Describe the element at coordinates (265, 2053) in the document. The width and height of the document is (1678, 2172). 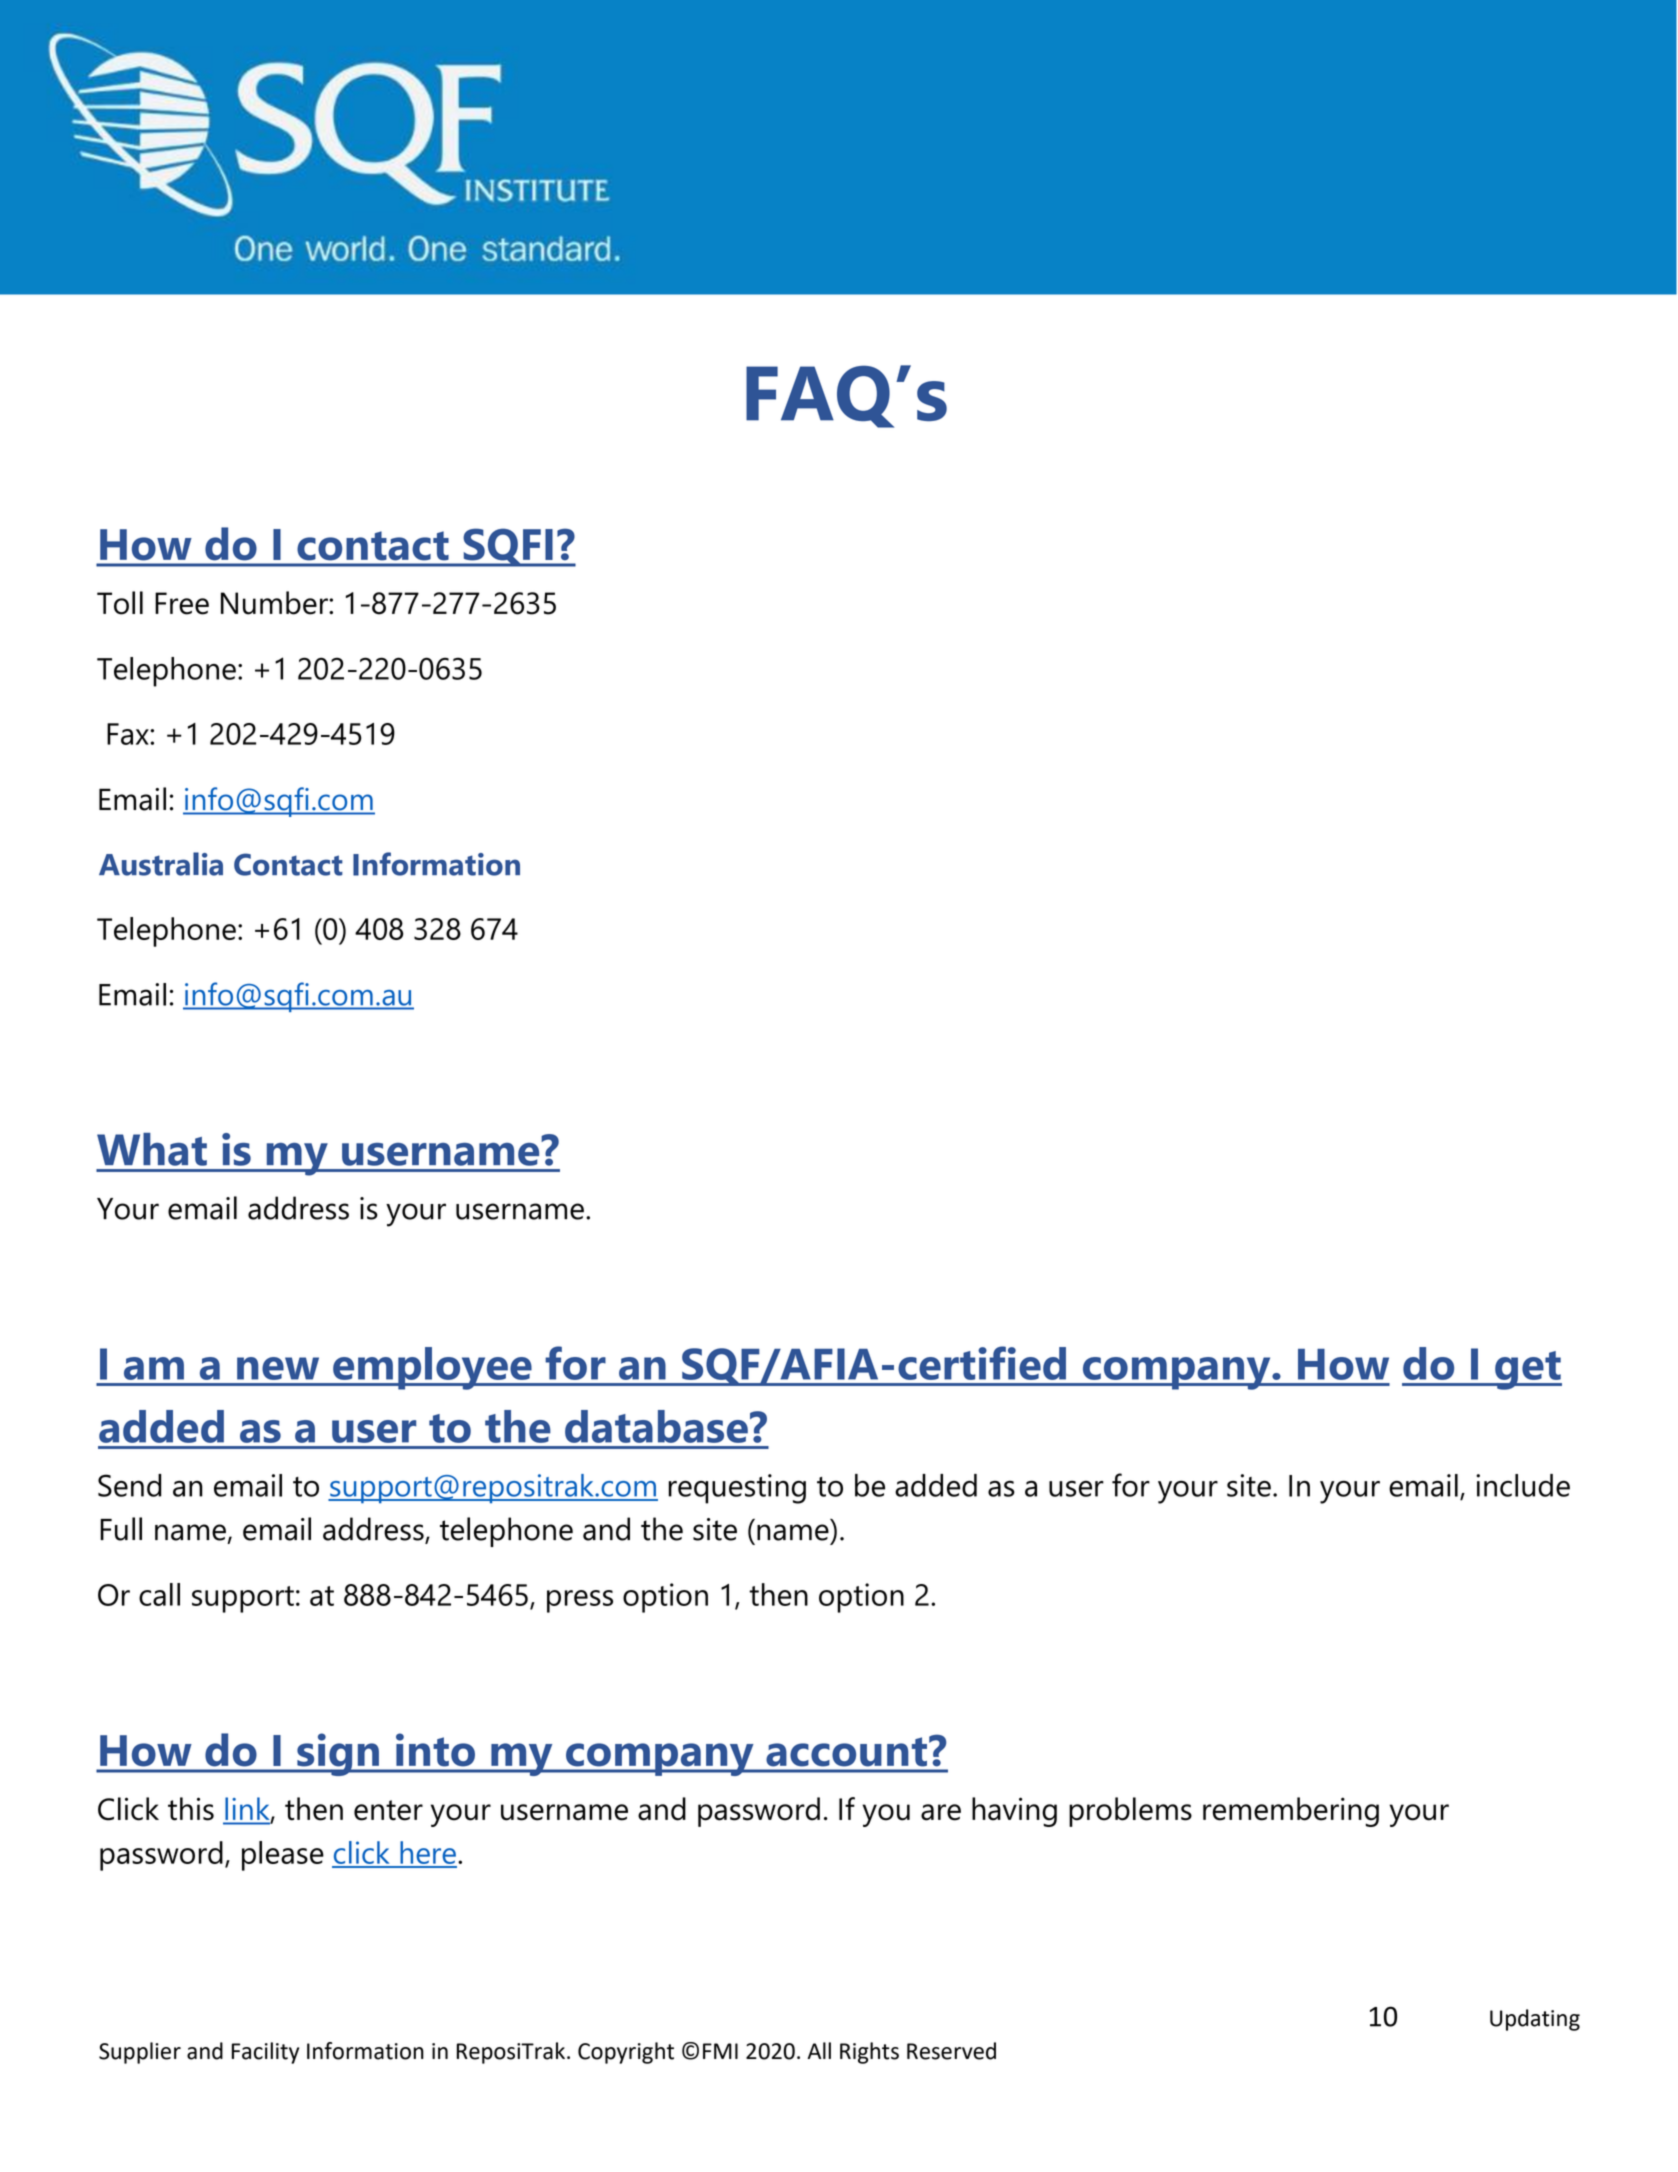
I see `Facility` at that location.
